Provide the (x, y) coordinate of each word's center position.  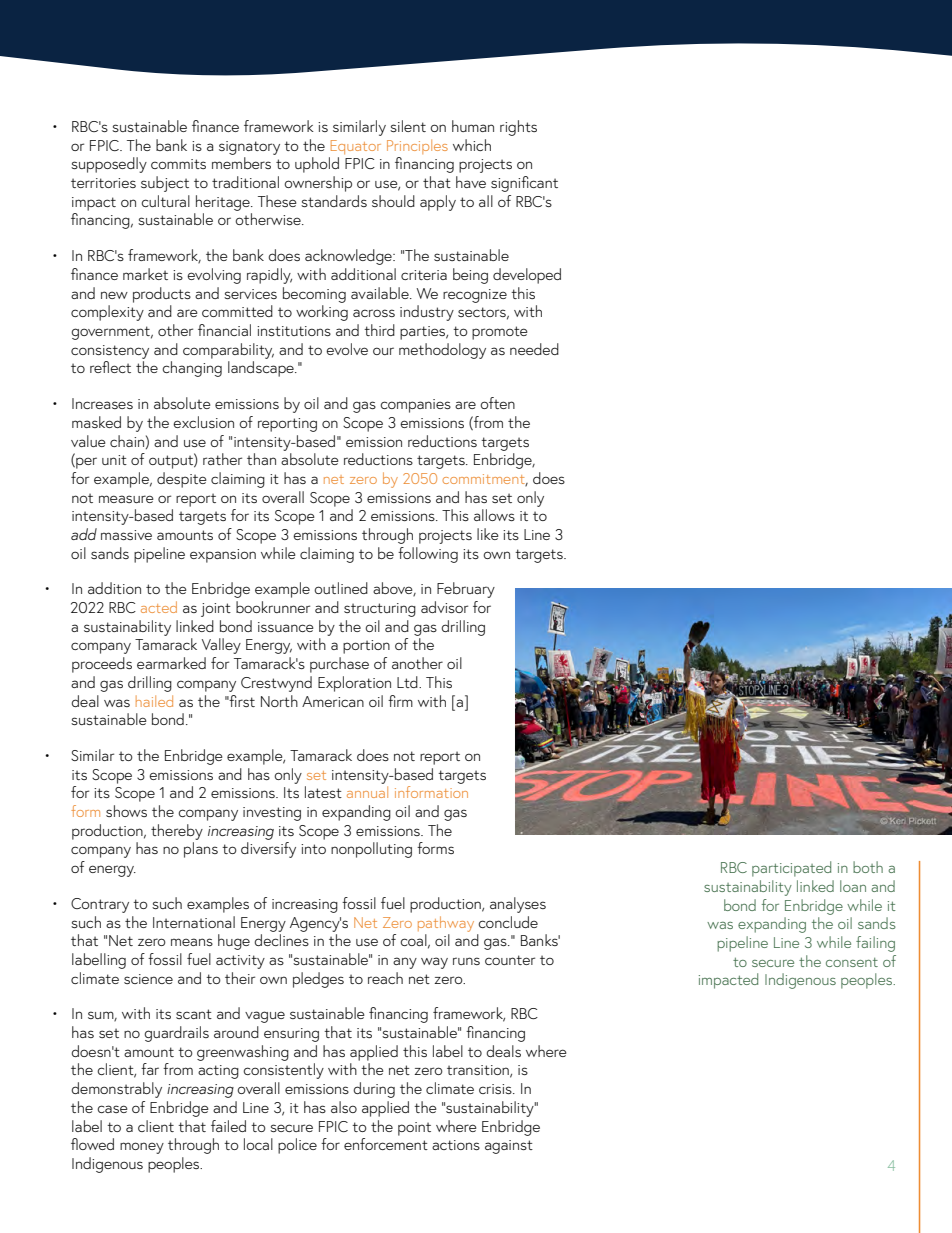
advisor (444, 607)
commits (178, 164)
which (472, 145)
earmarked (171, 663)
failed (228, 1126)
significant (524, 184)
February (466, 590)
